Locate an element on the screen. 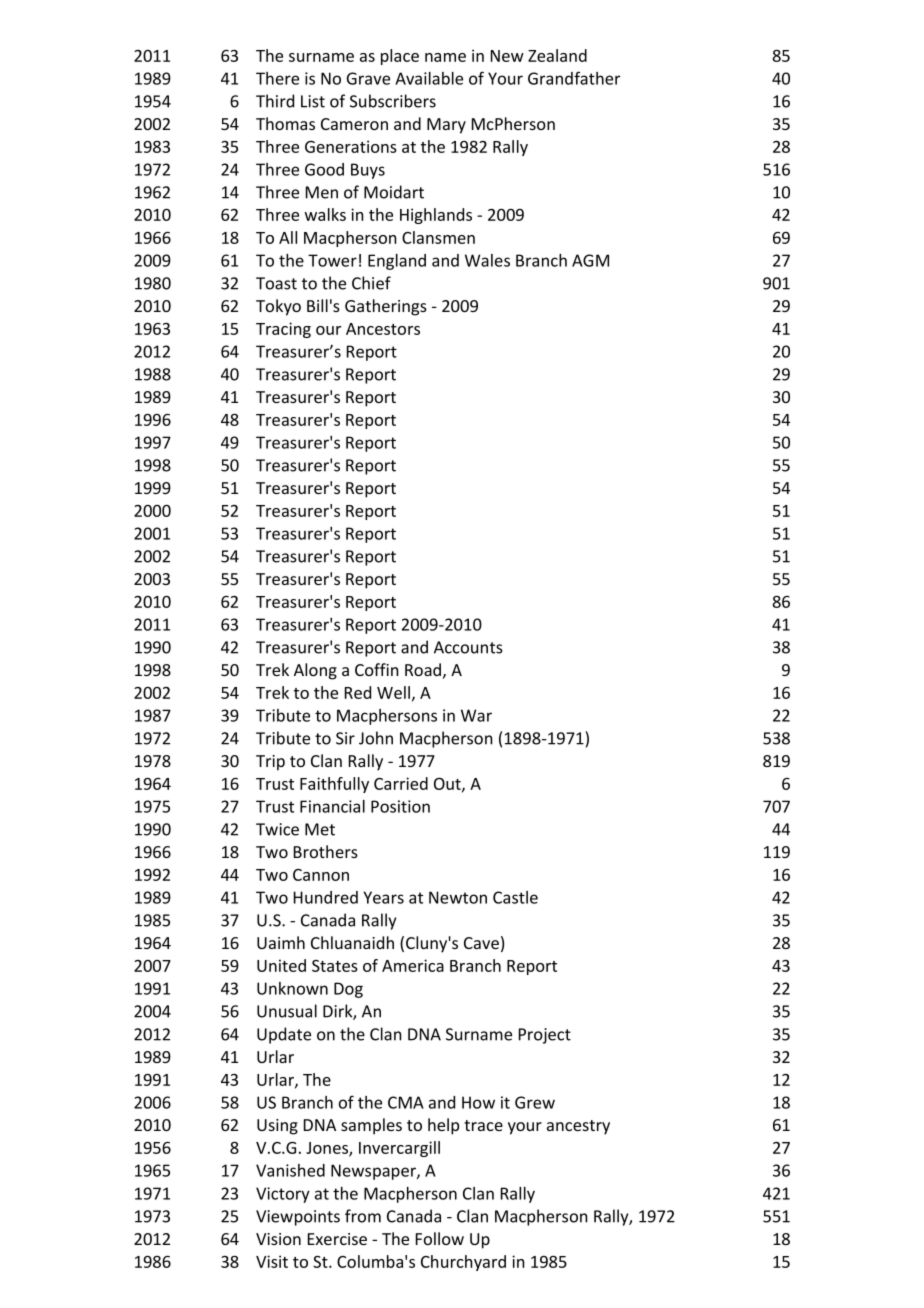 This screenshot has height=1308, width=924. Available is located at coordinates (429, 78).
